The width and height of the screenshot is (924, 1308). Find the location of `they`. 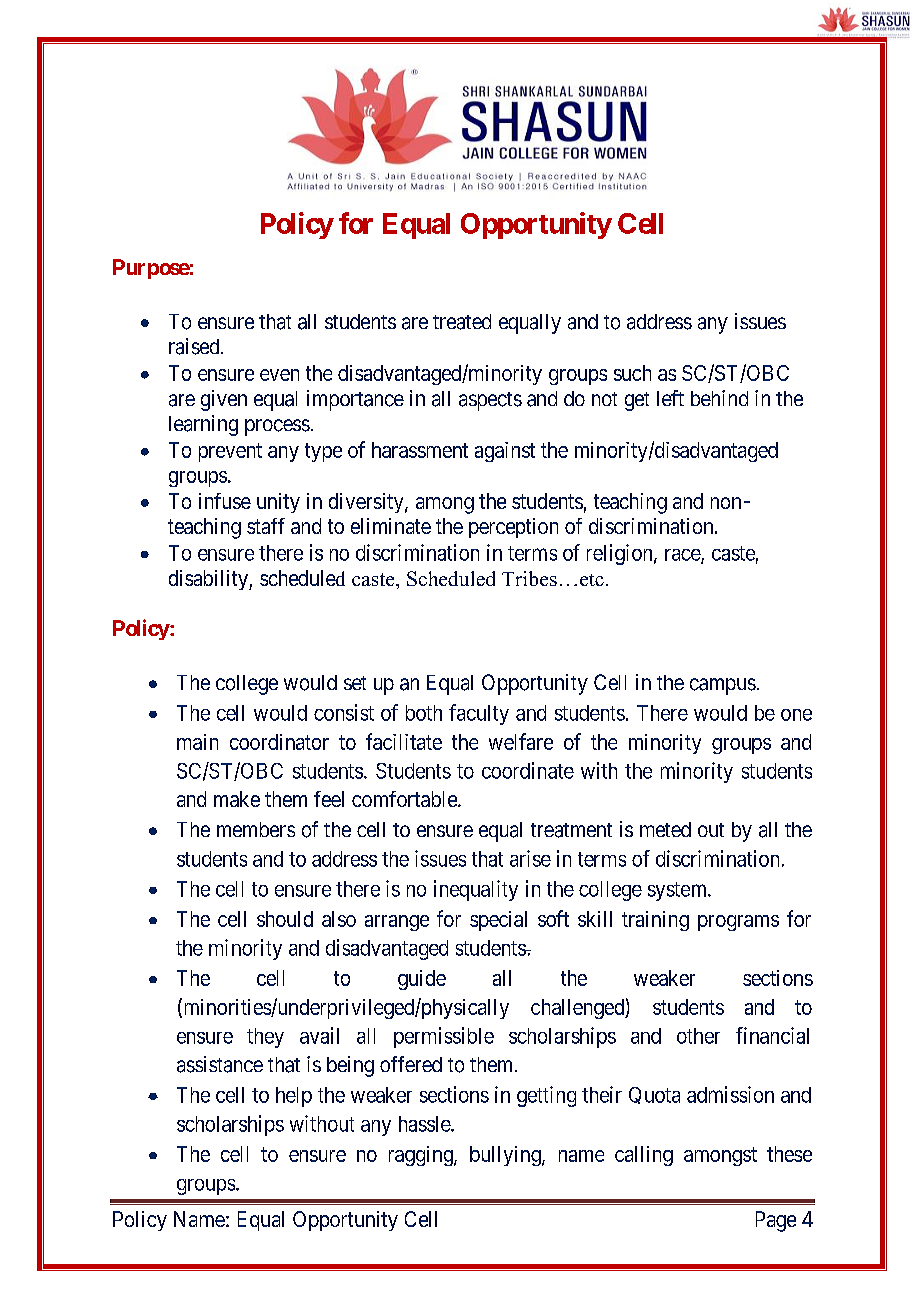

they is located at coordinates (265, 1038).
